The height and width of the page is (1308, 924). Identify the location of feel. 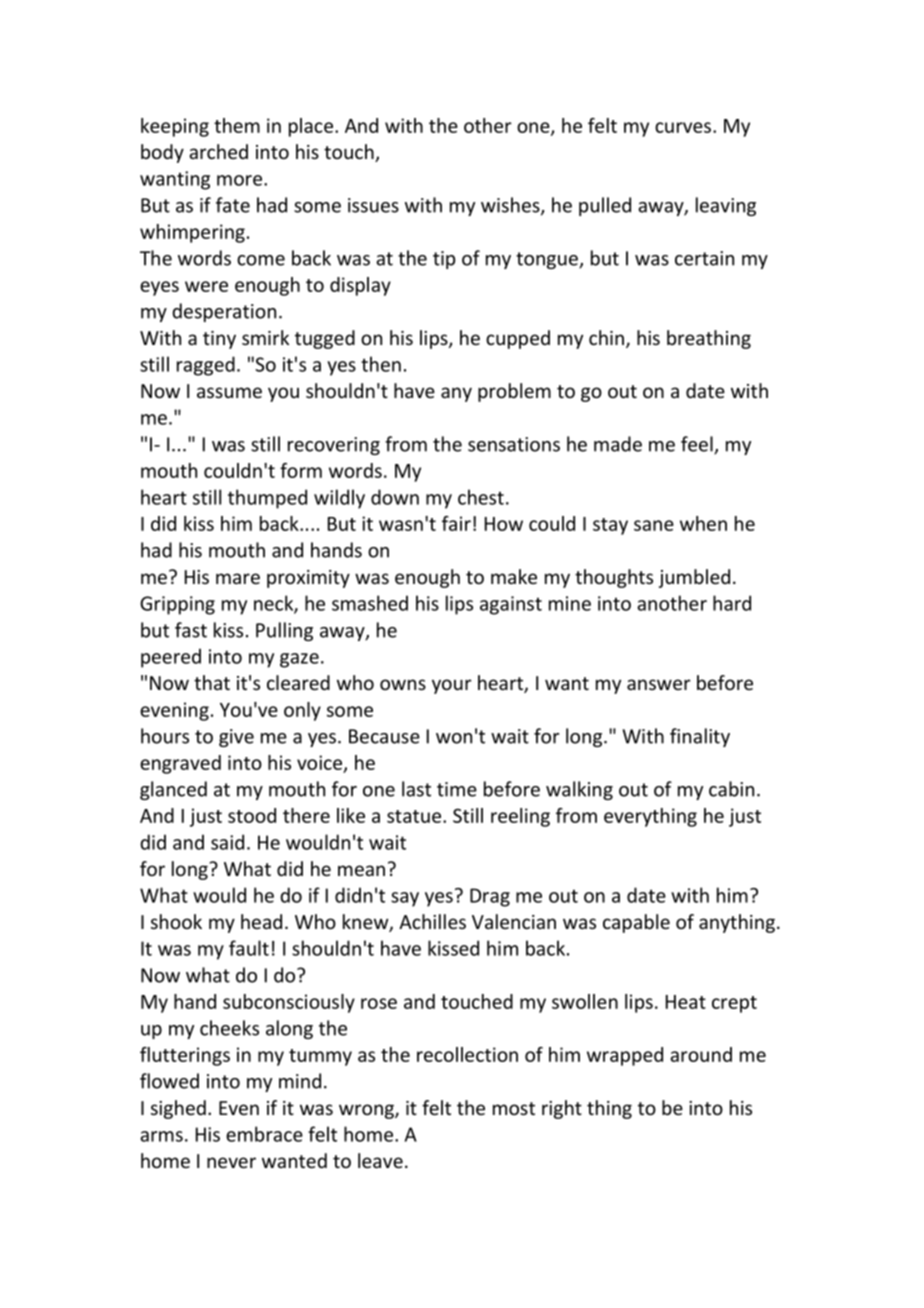
(698, 445).
